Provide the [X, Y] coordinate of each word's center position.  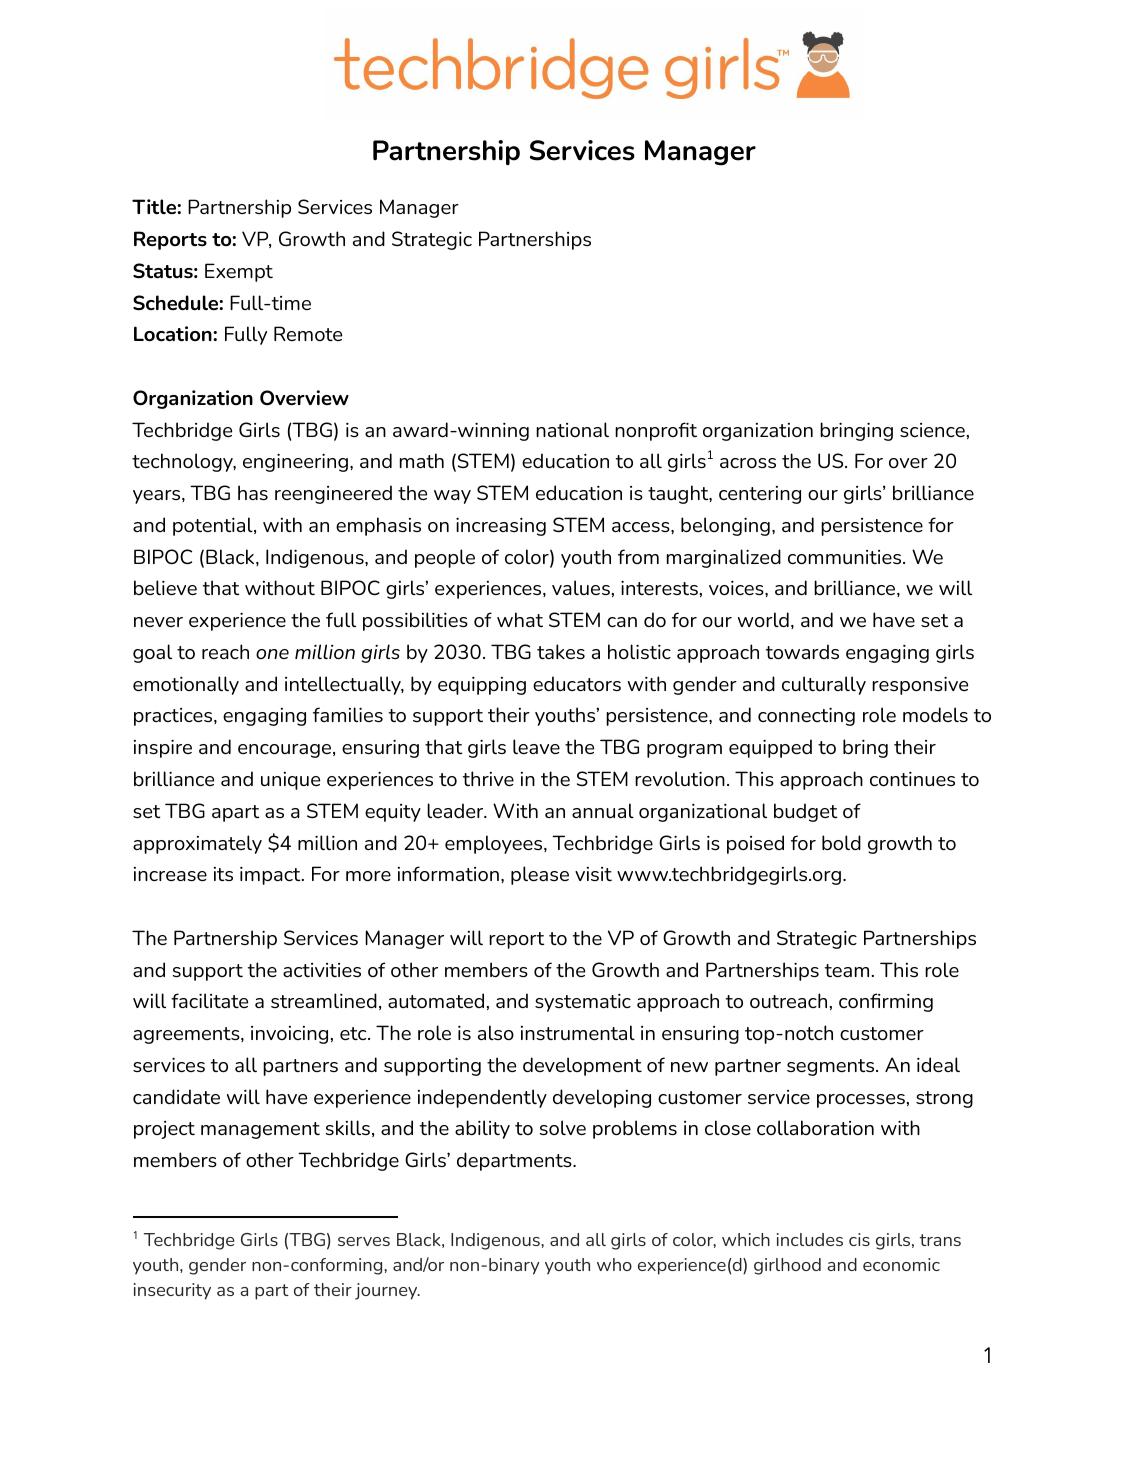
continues [912, 779]
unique [290, 781]
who [614, 1264]
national [572, 429]
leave [536, 746]
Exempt [239, 272]
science [932, 430]
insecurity [172, 1291]
